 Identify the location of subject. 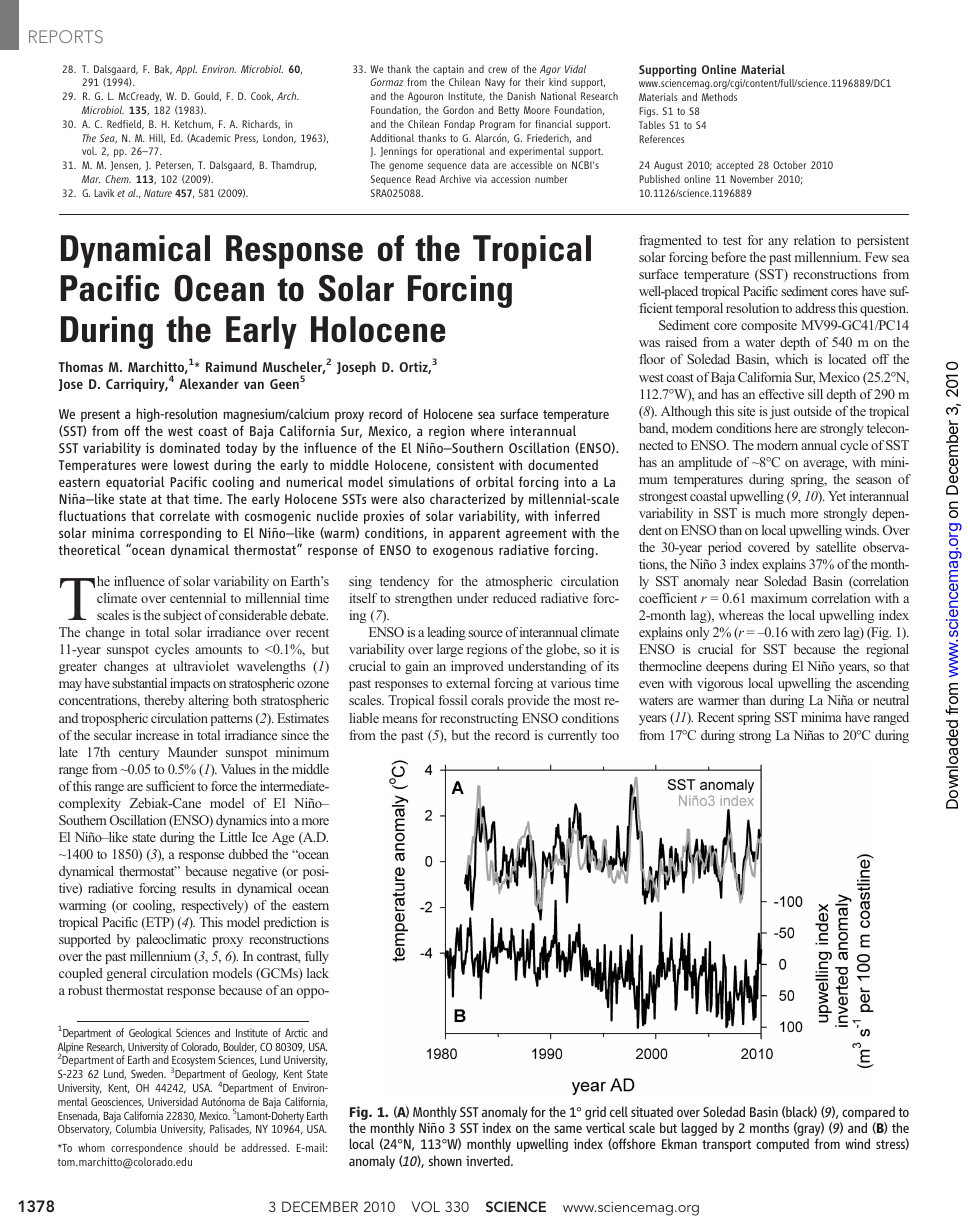
(182, 616).
